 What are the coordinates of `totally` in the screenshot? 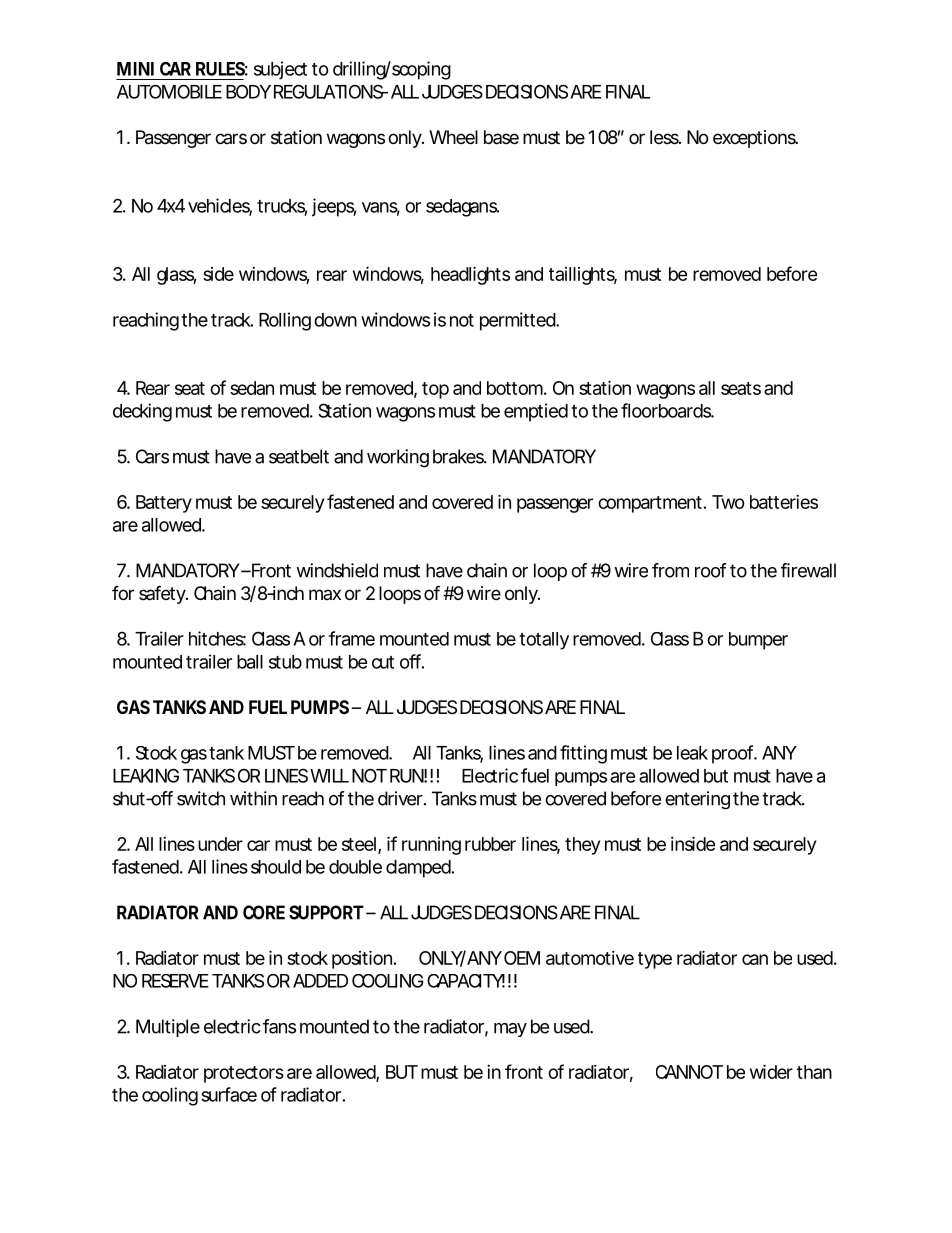 It's located at (544, 641).
